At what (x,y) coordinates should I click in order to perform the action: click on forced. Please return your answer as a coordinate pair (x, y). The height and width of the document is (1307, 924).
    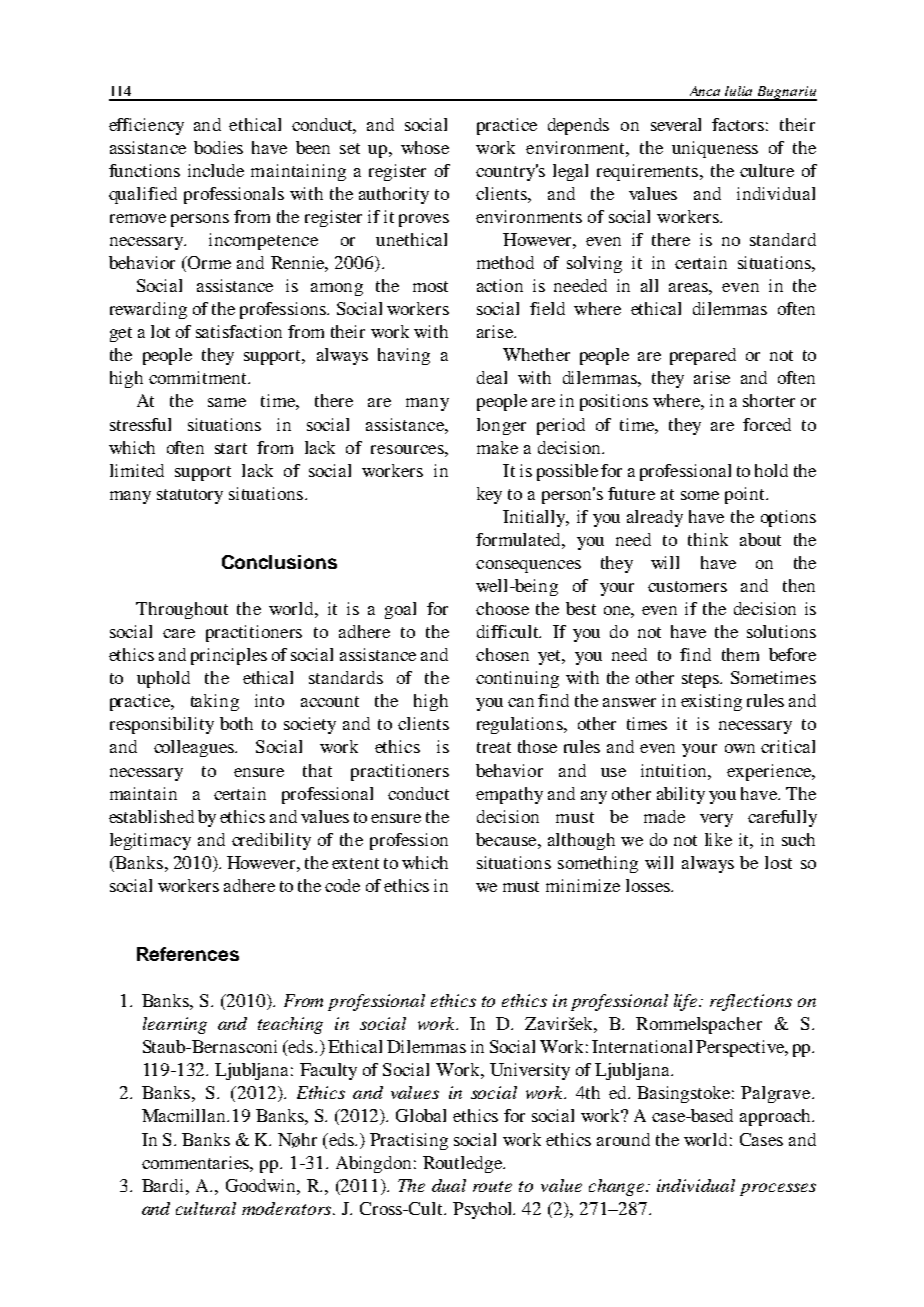
    Looking at the image, I should click on (767, 424).
